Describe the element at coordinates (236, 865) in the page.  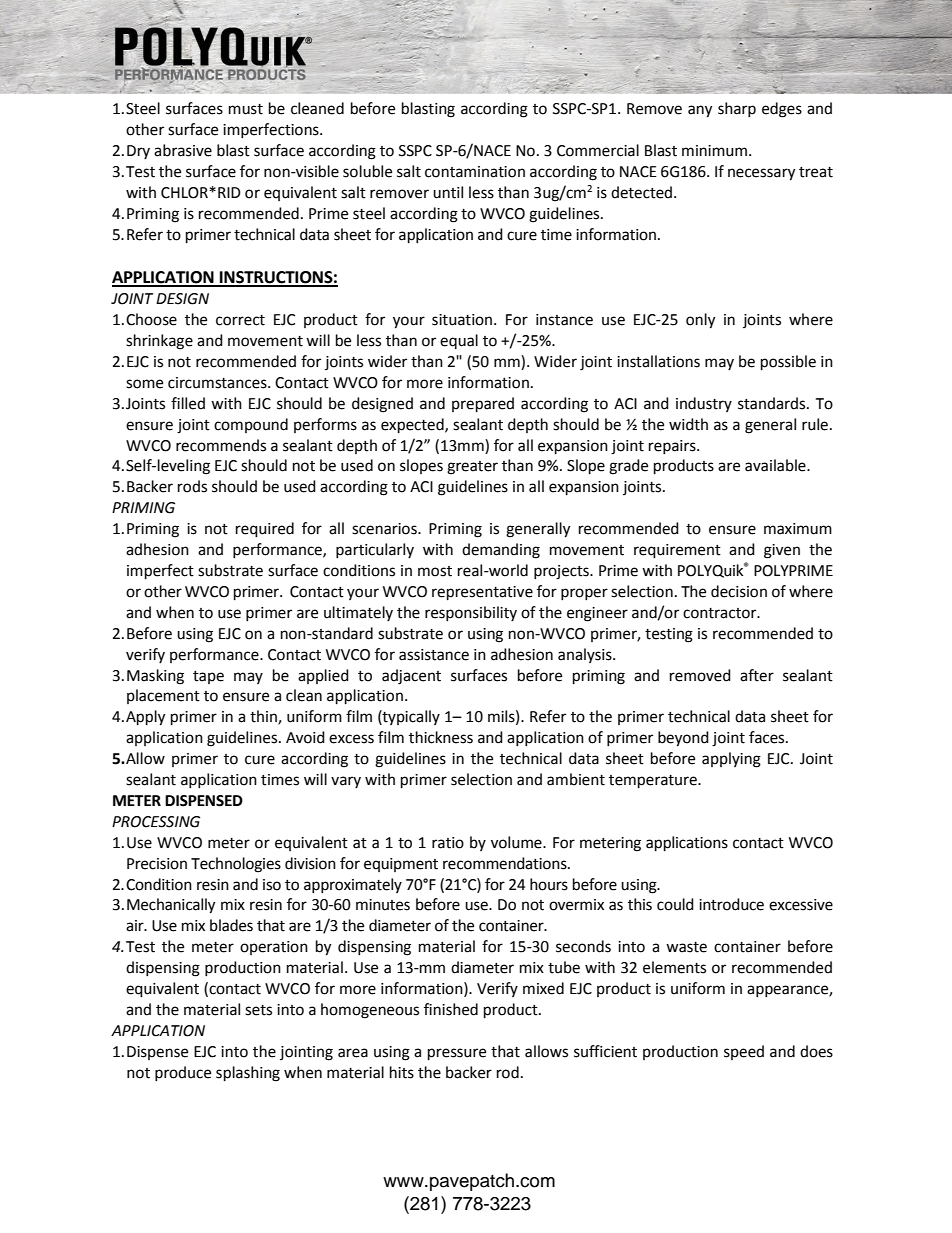
I see `Technologies` at that location.
